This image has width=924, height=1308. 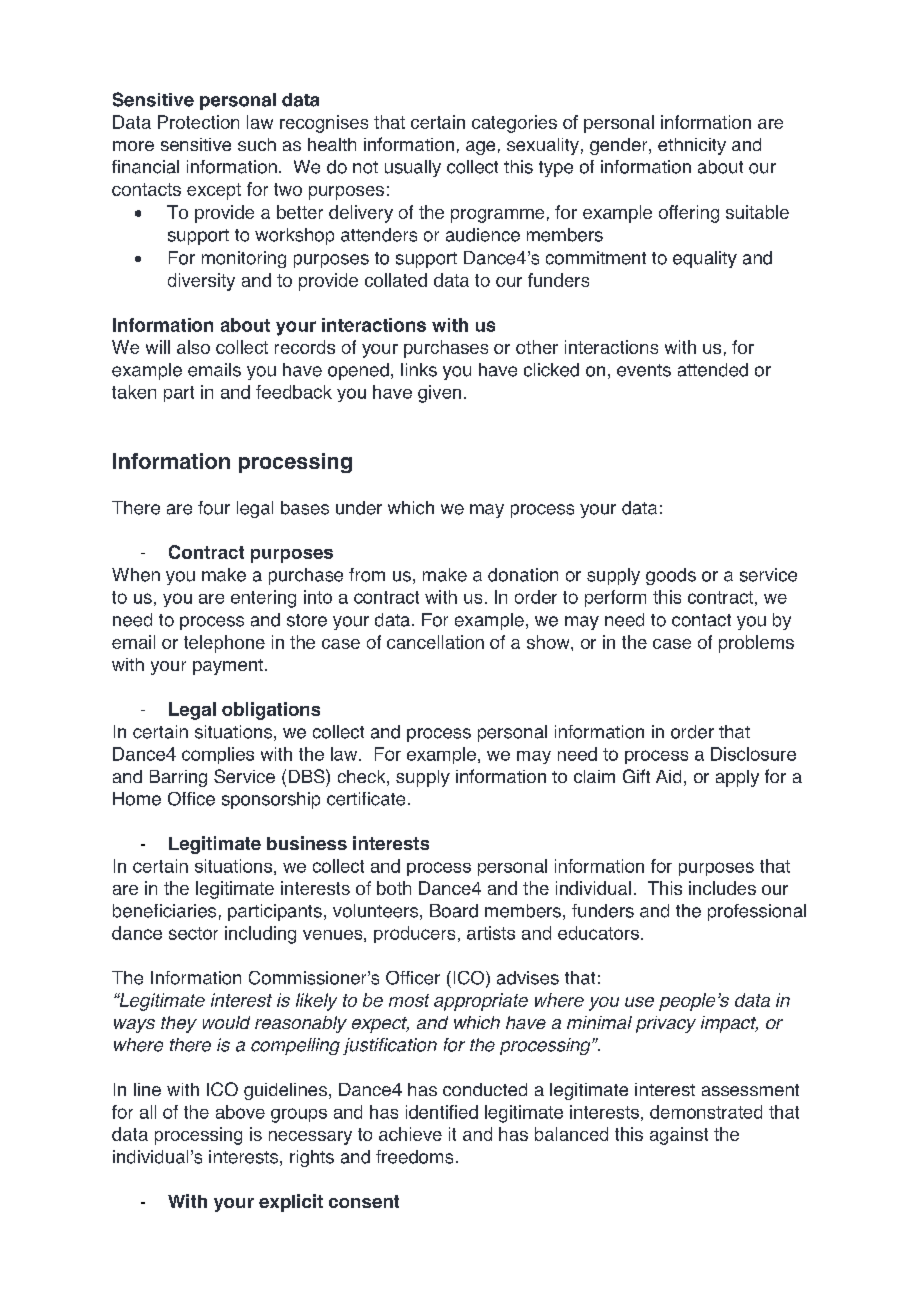 I want to click on age, so click(x=480, y=148).
